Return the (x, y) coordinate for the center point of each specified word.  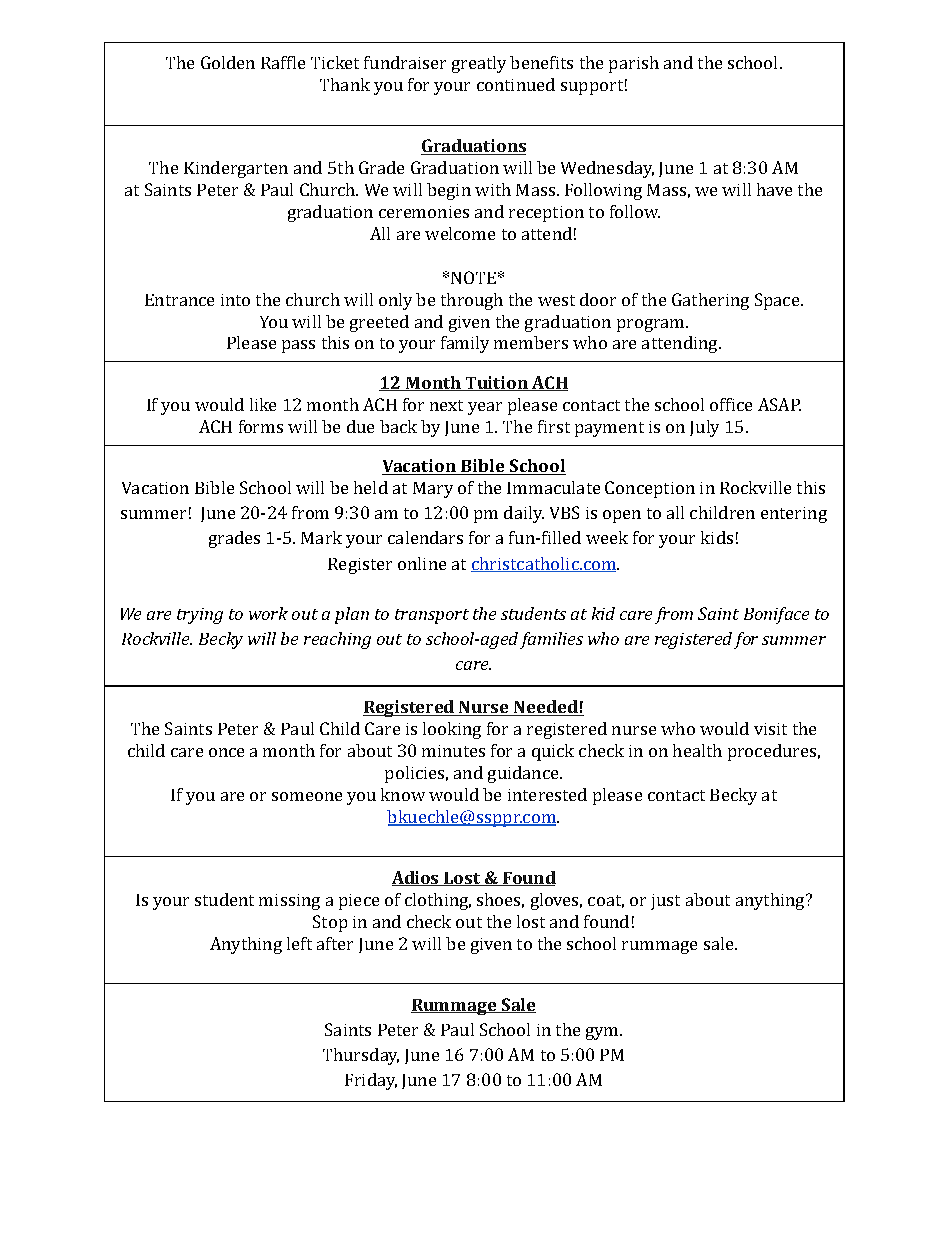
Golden (228, 62)
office (731, 404)
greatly (479, 64)
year (485, 408)
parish (634, 64)
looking (452, 730)
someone (307, 796)
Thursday (361, 1056)
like (263, 404)
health (697, 750)
